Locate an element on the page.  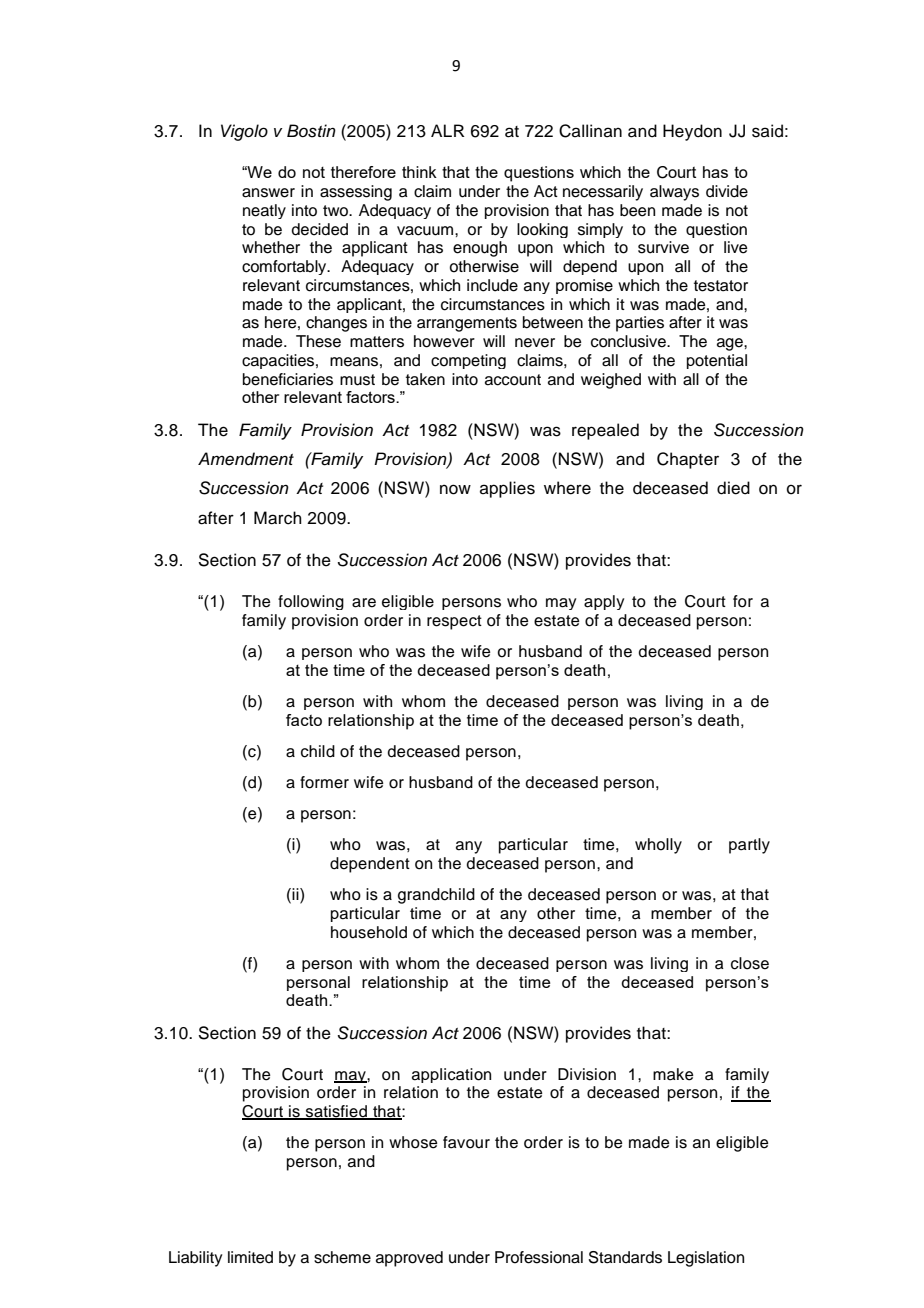
neatly is located at coordinates (264, 211).
